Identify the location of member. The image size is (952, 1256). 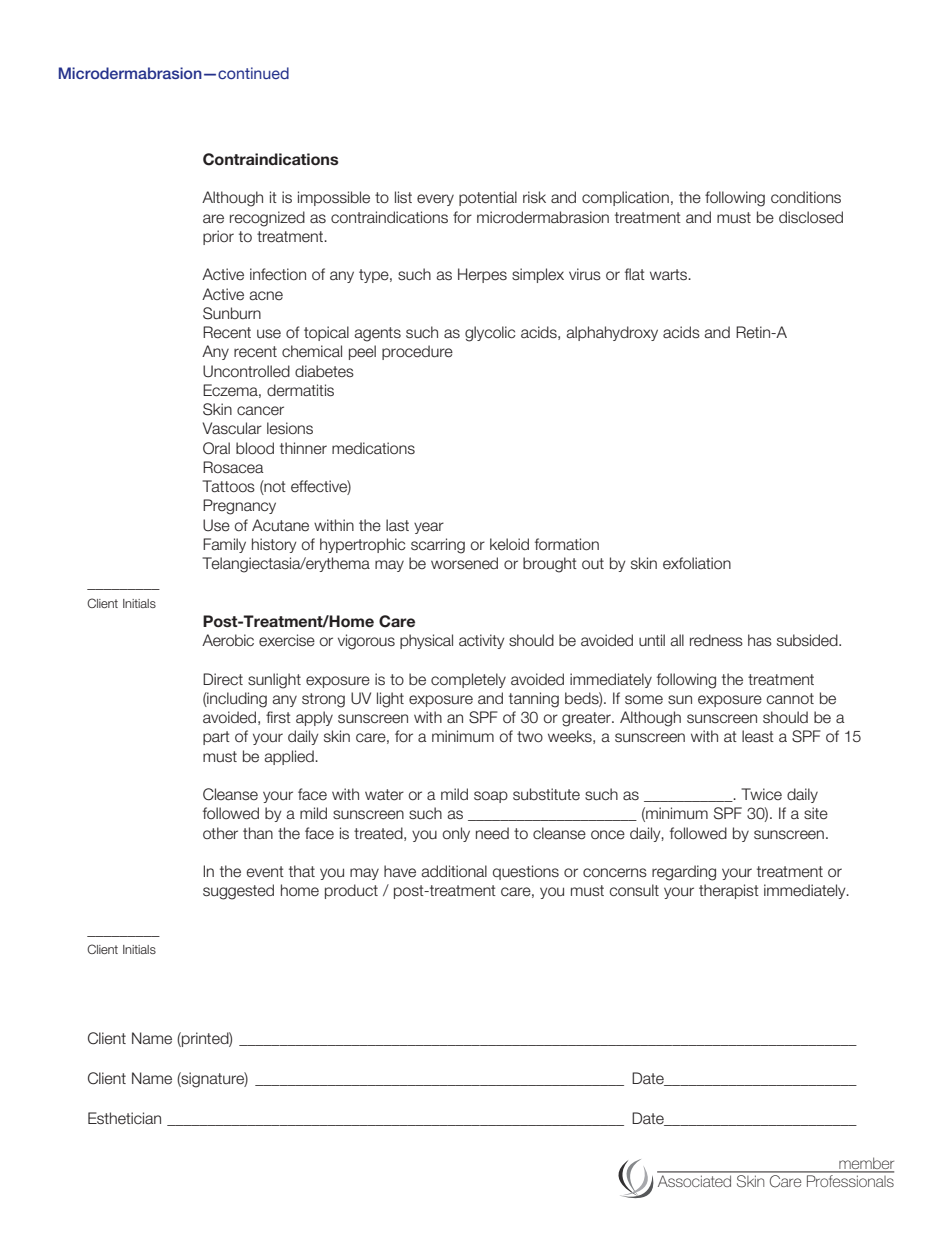
(865, 1164).
